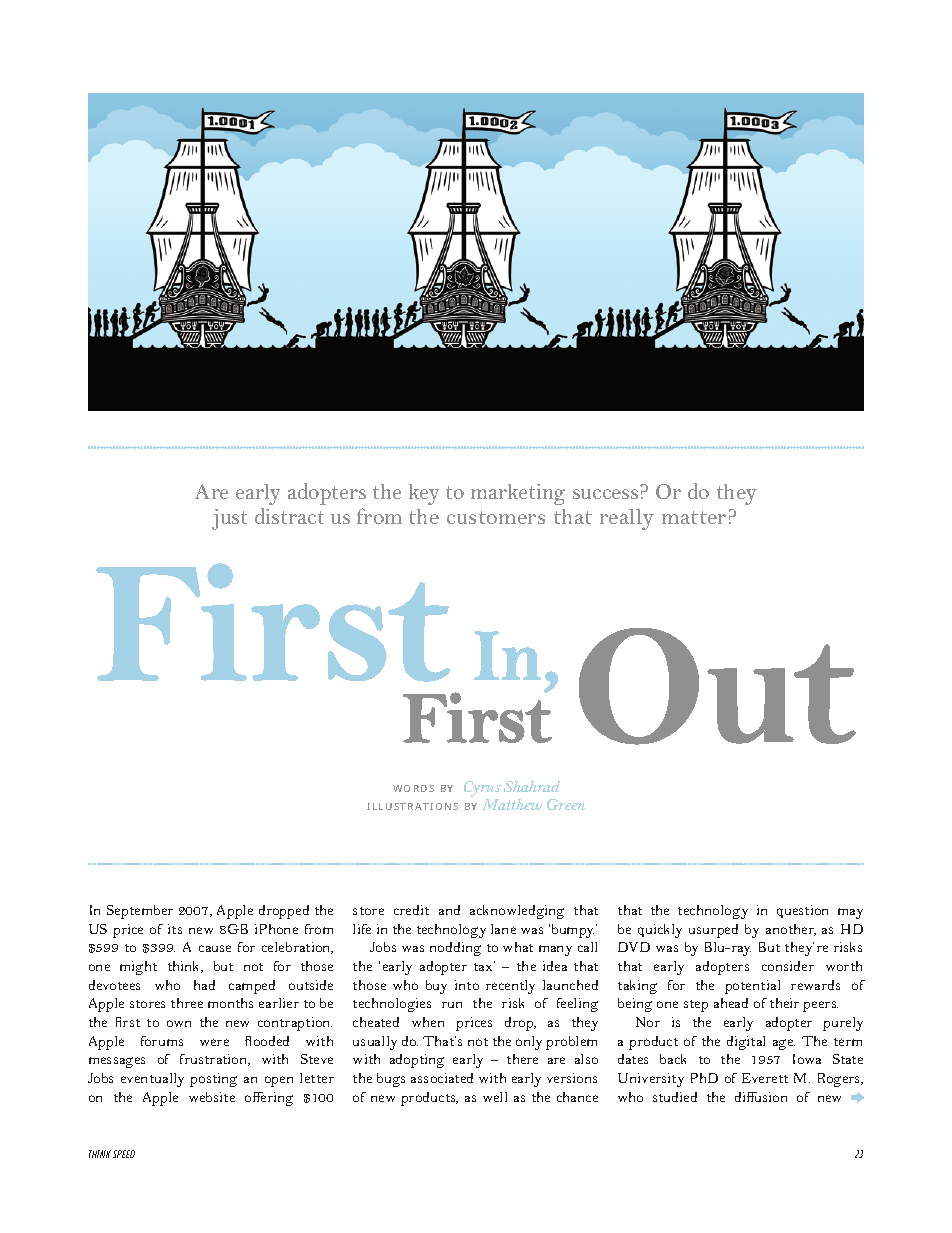 This document has width=952, height=1233. I want to click on website, so click(212, 1097).
